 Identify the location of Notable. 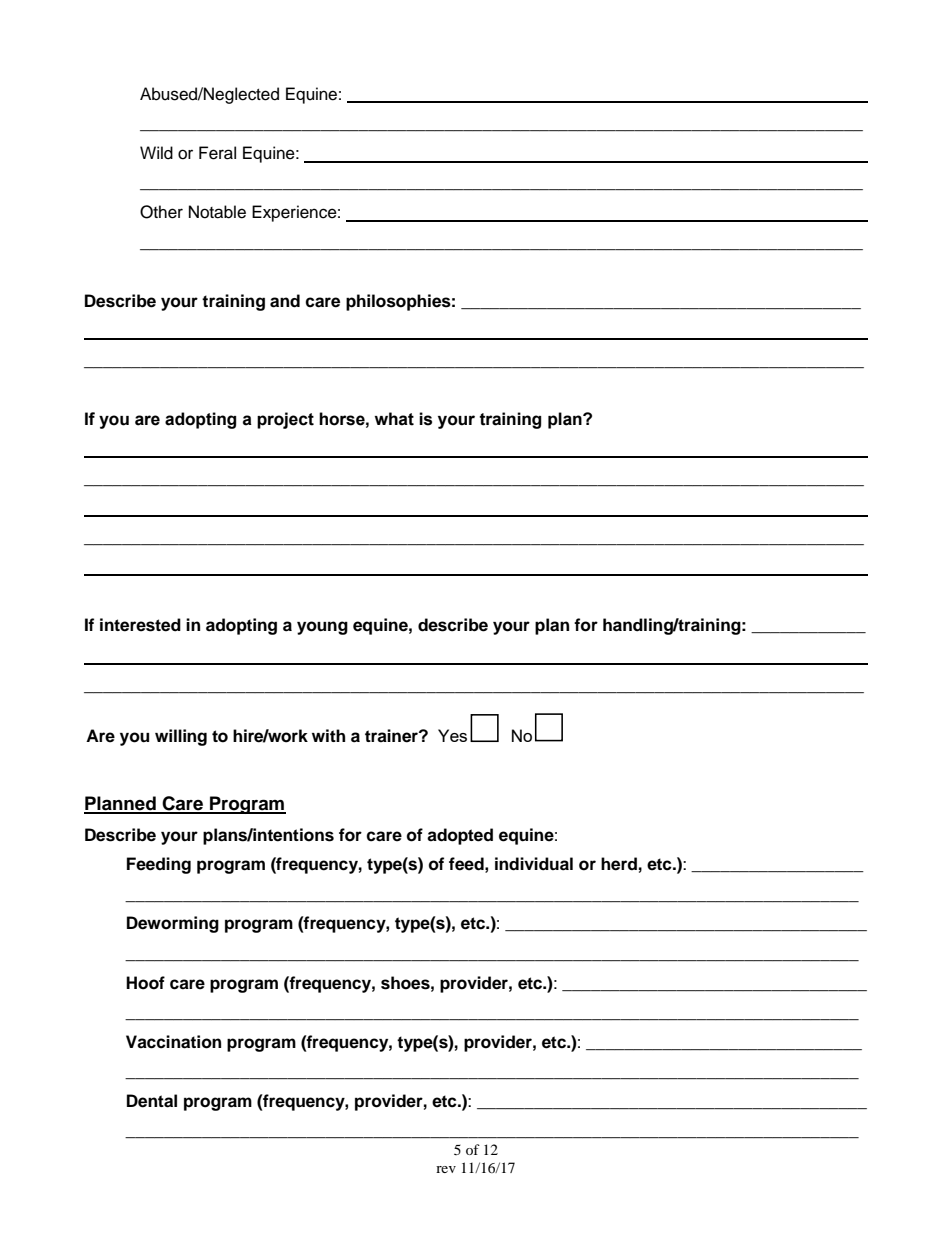
(217, 212).
